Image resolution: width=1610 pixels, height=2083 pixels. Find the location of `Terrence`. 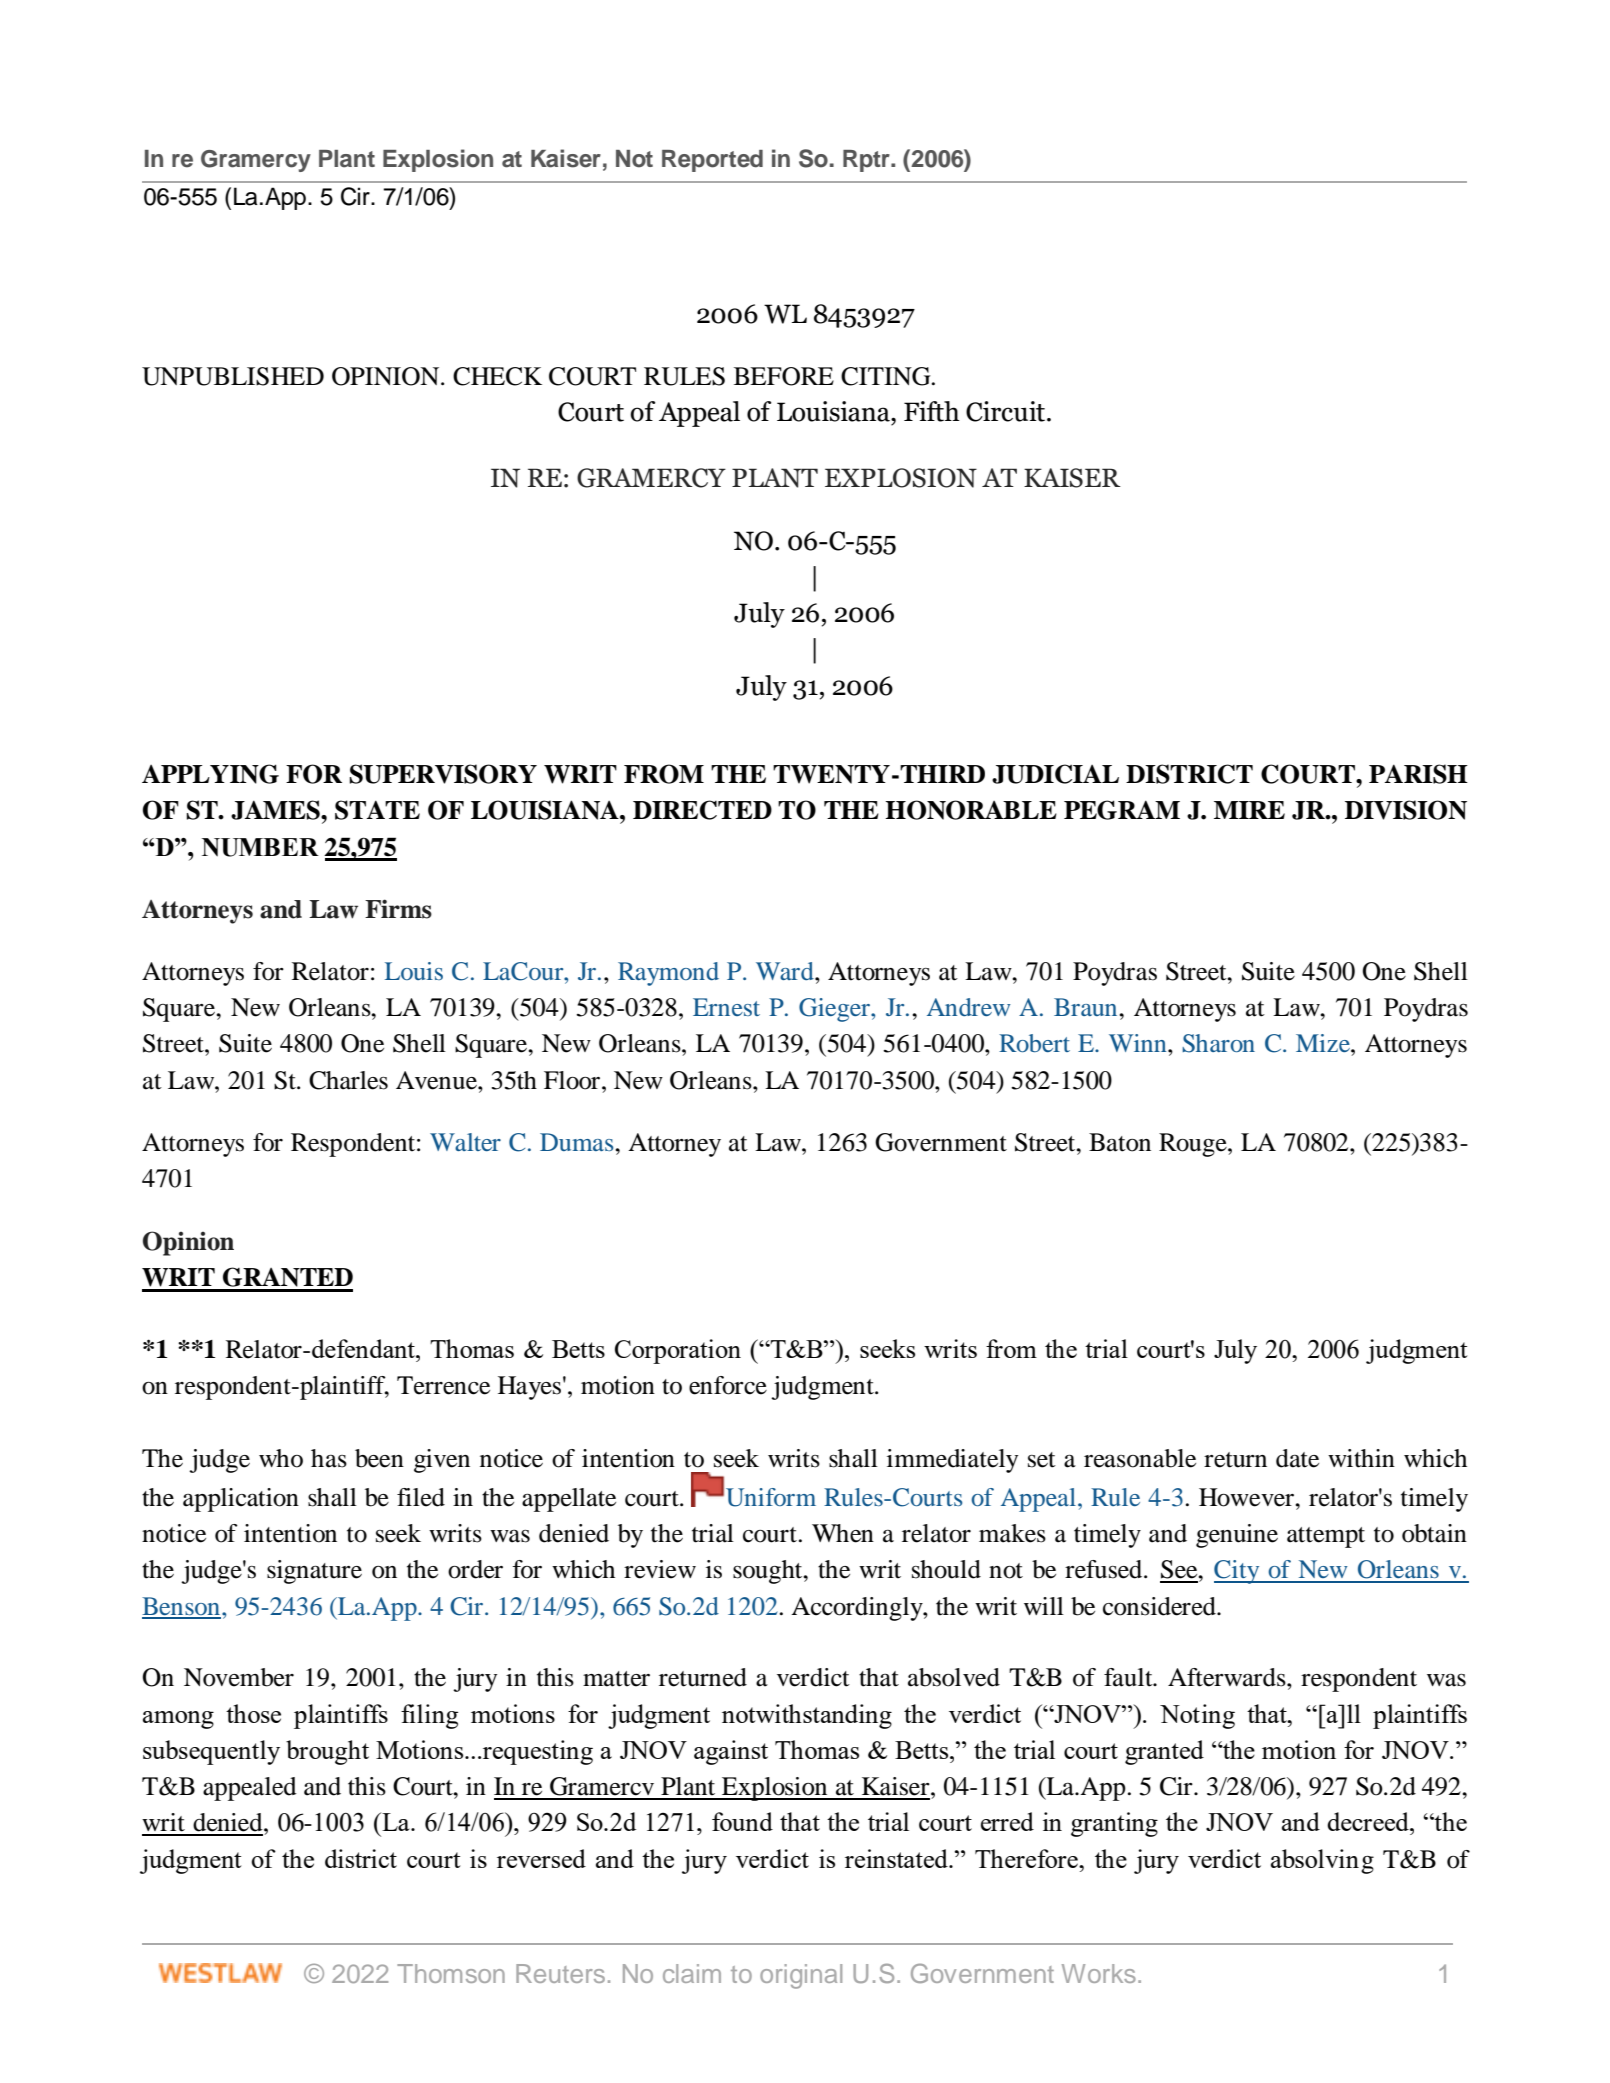

Terrence is located at coordinates (443, 1385).
